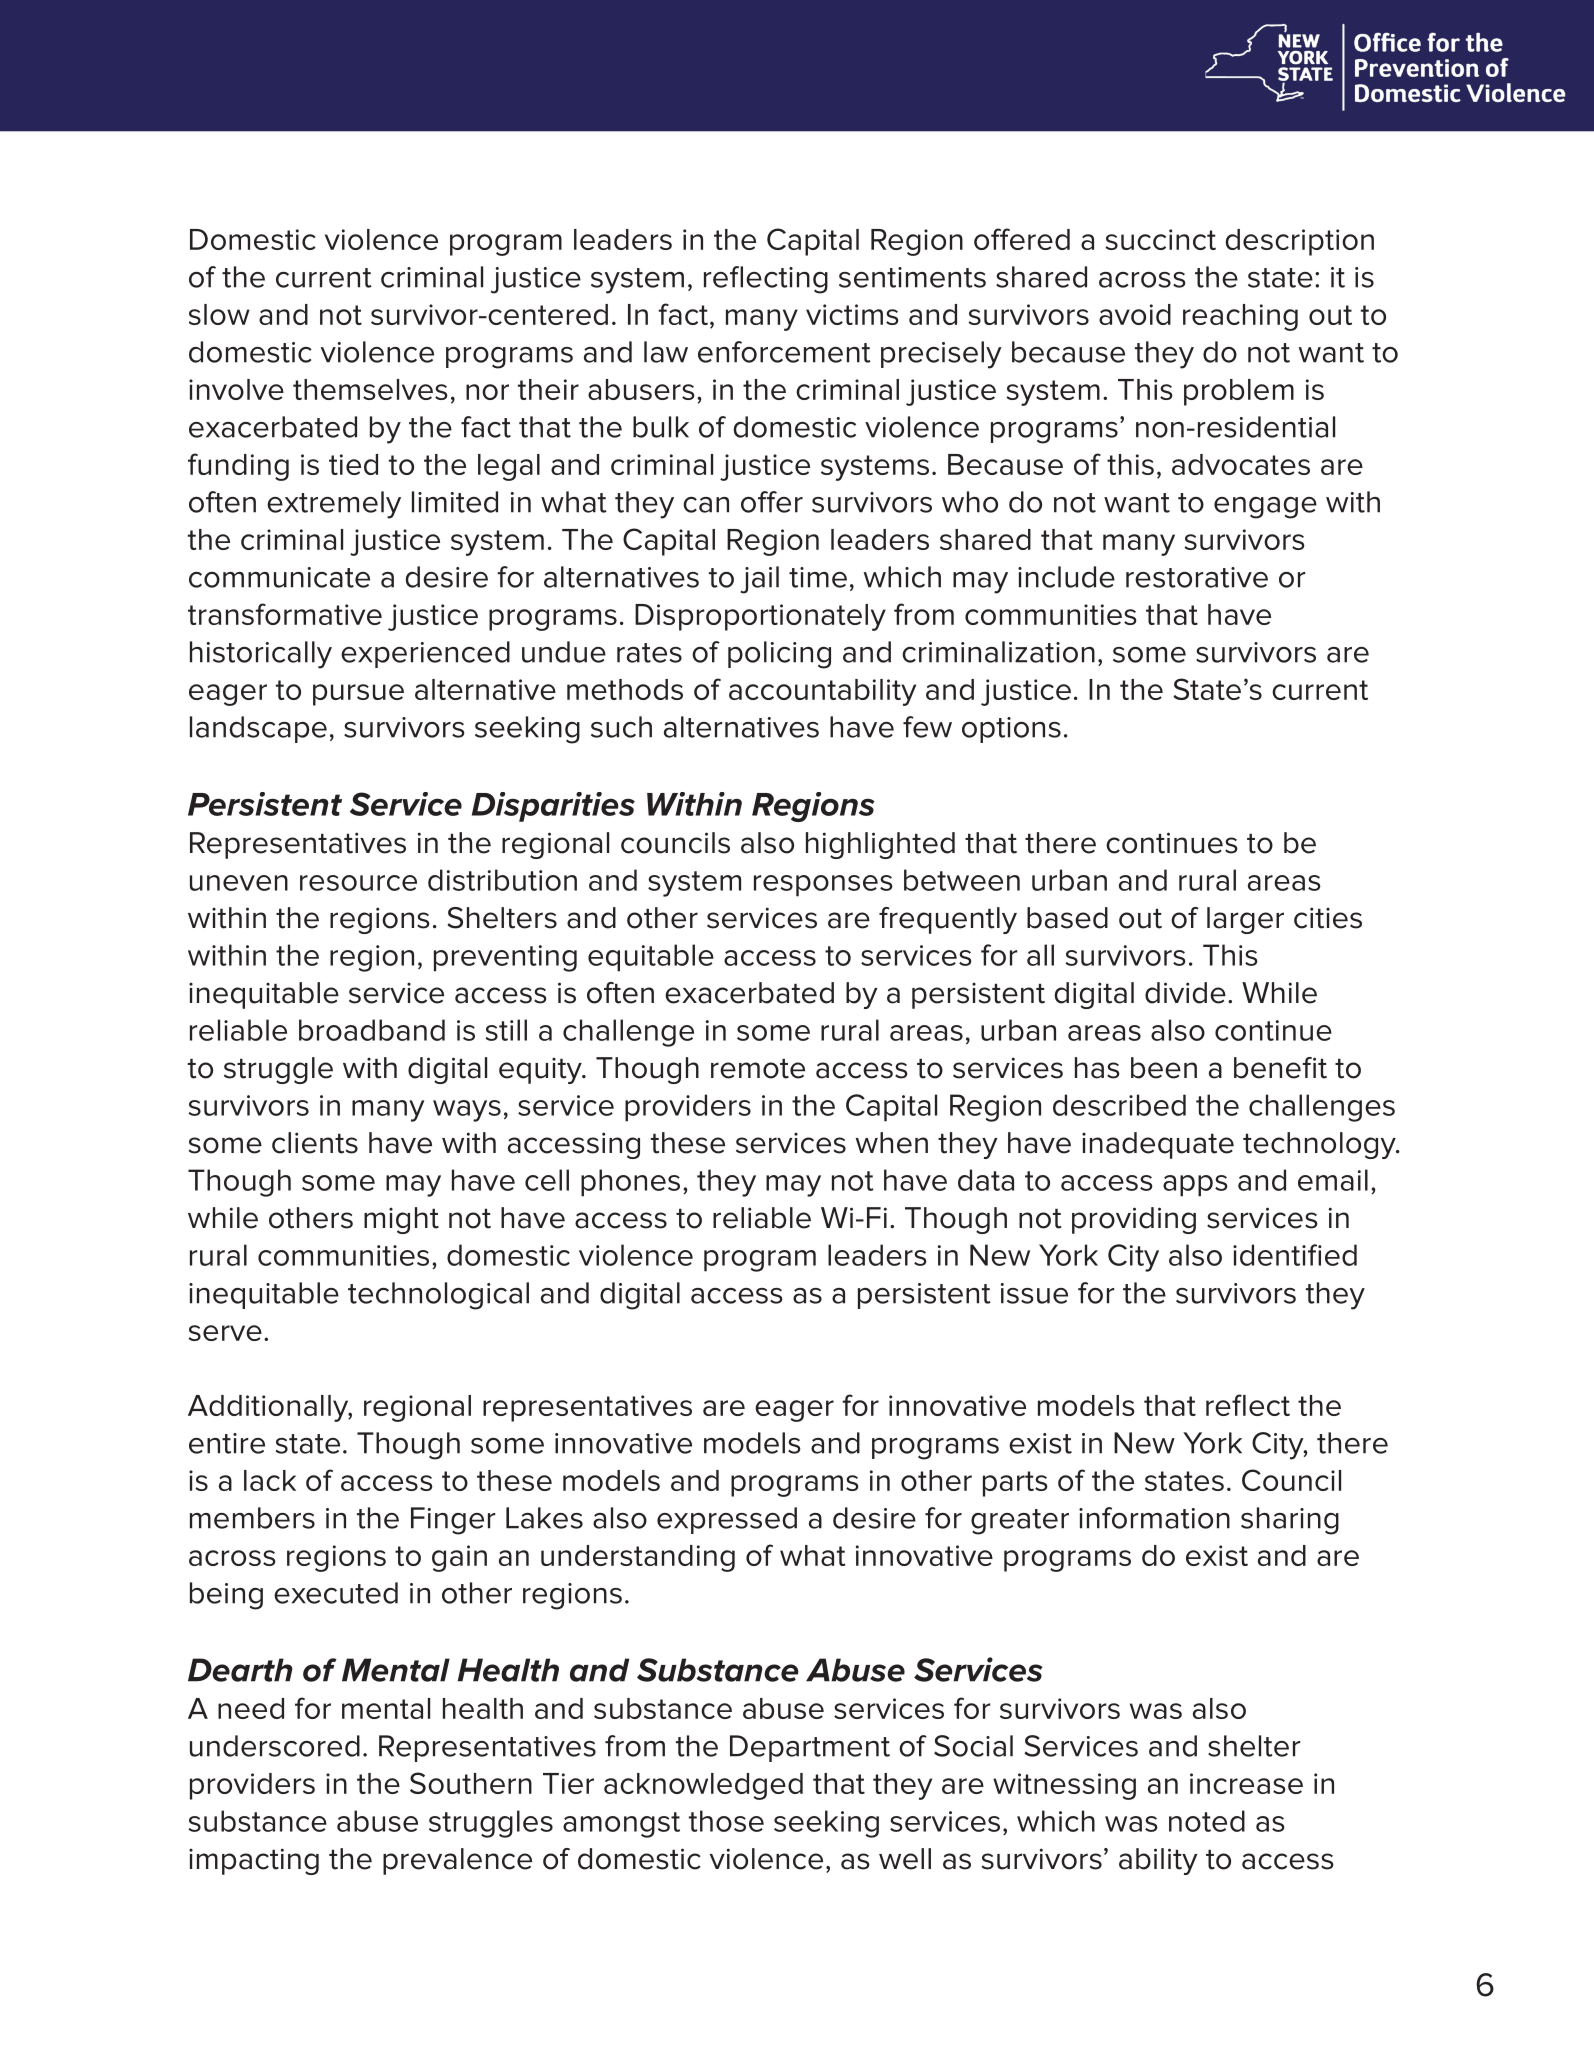 This screenshot has height=2063, width=1594. What do you see at coordinates (1240, 317) in the screenshot?
I see `reaching` at bounding box center [1240, 317].
